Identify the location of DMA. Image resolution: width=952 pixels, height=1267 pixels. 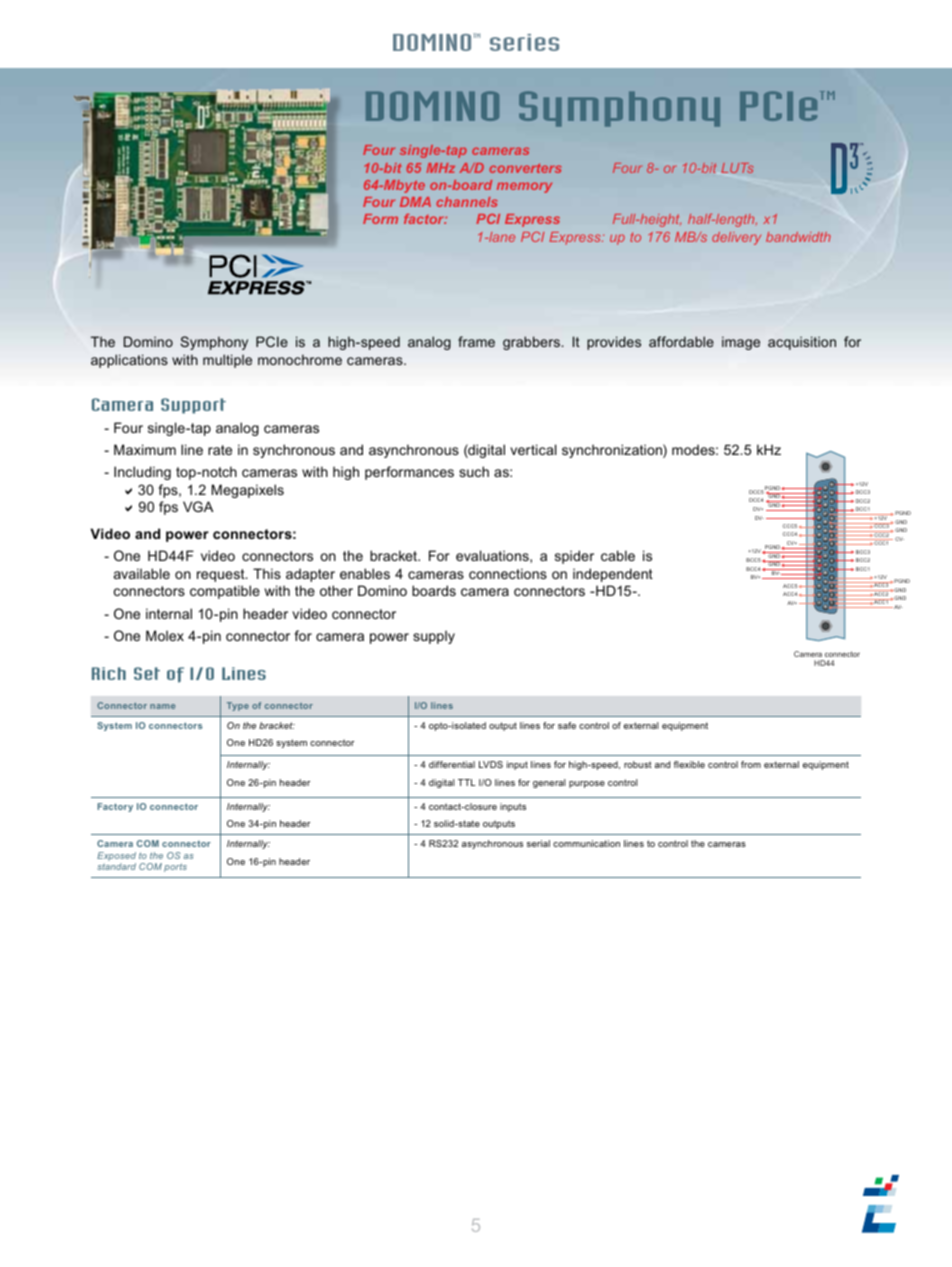
(415, 202).
